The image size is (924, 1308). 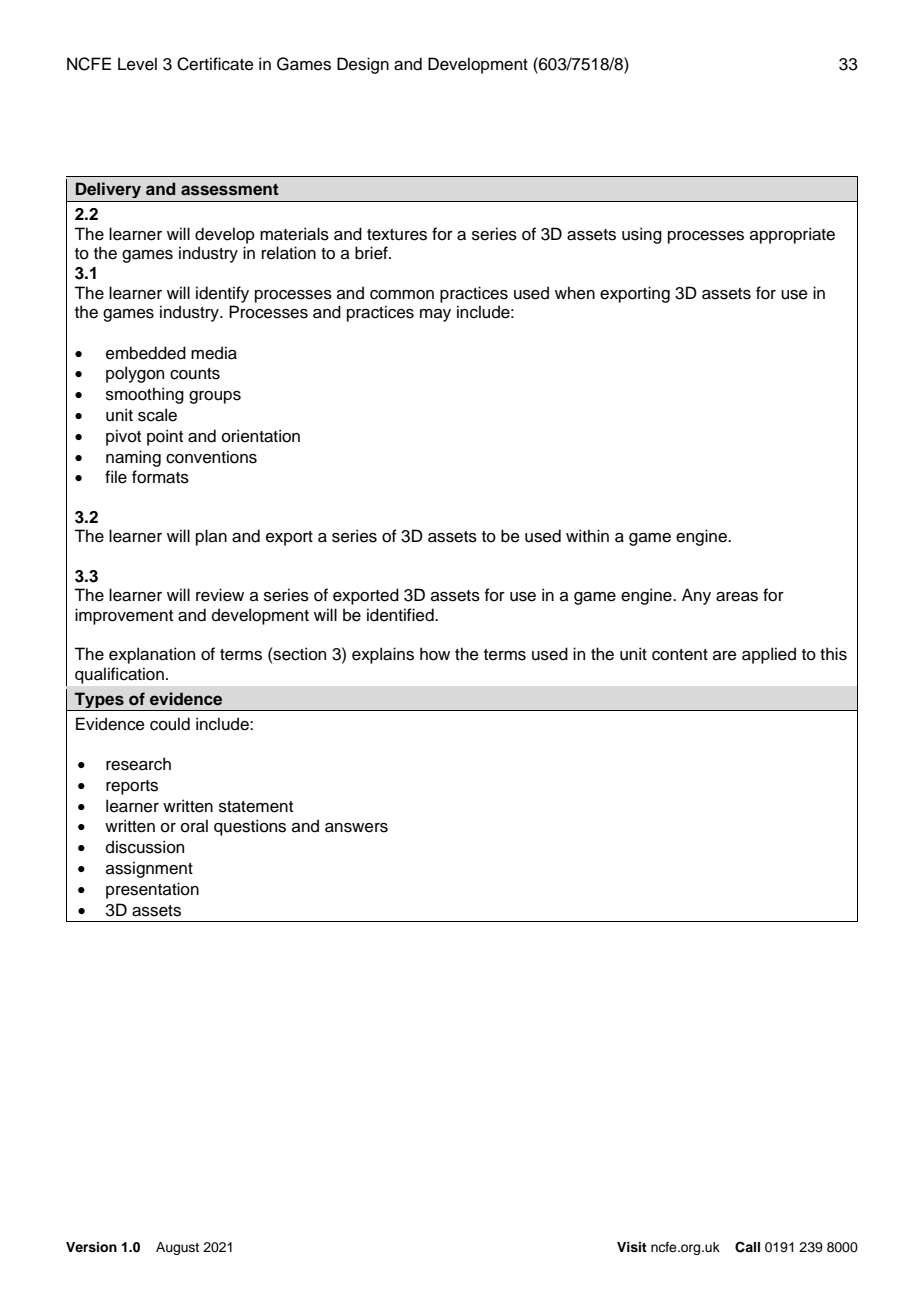 I want to click on August, so click(x=177, y=1248).
